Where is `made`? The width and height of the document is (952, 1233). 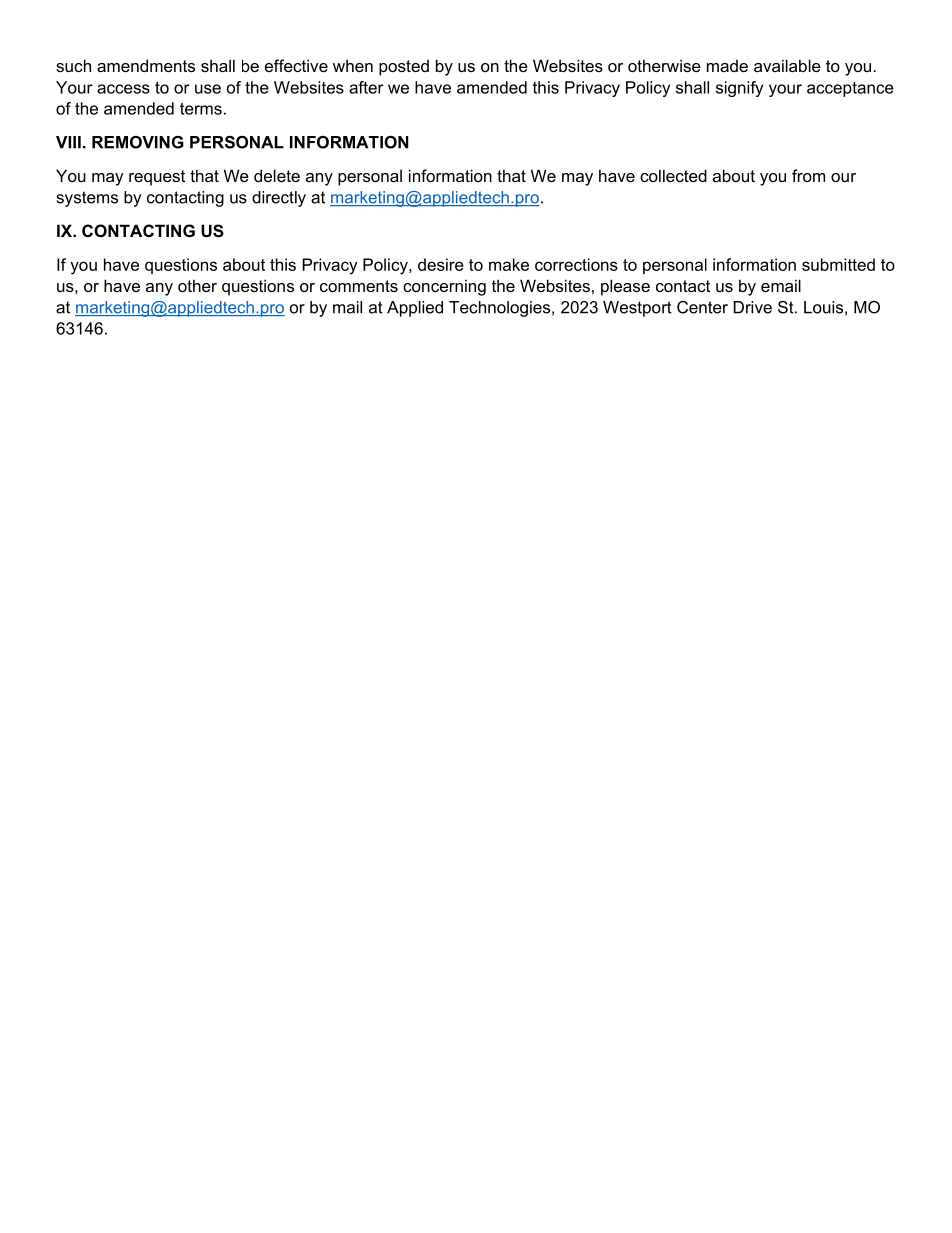
made is located at coordinates (727, 66).
